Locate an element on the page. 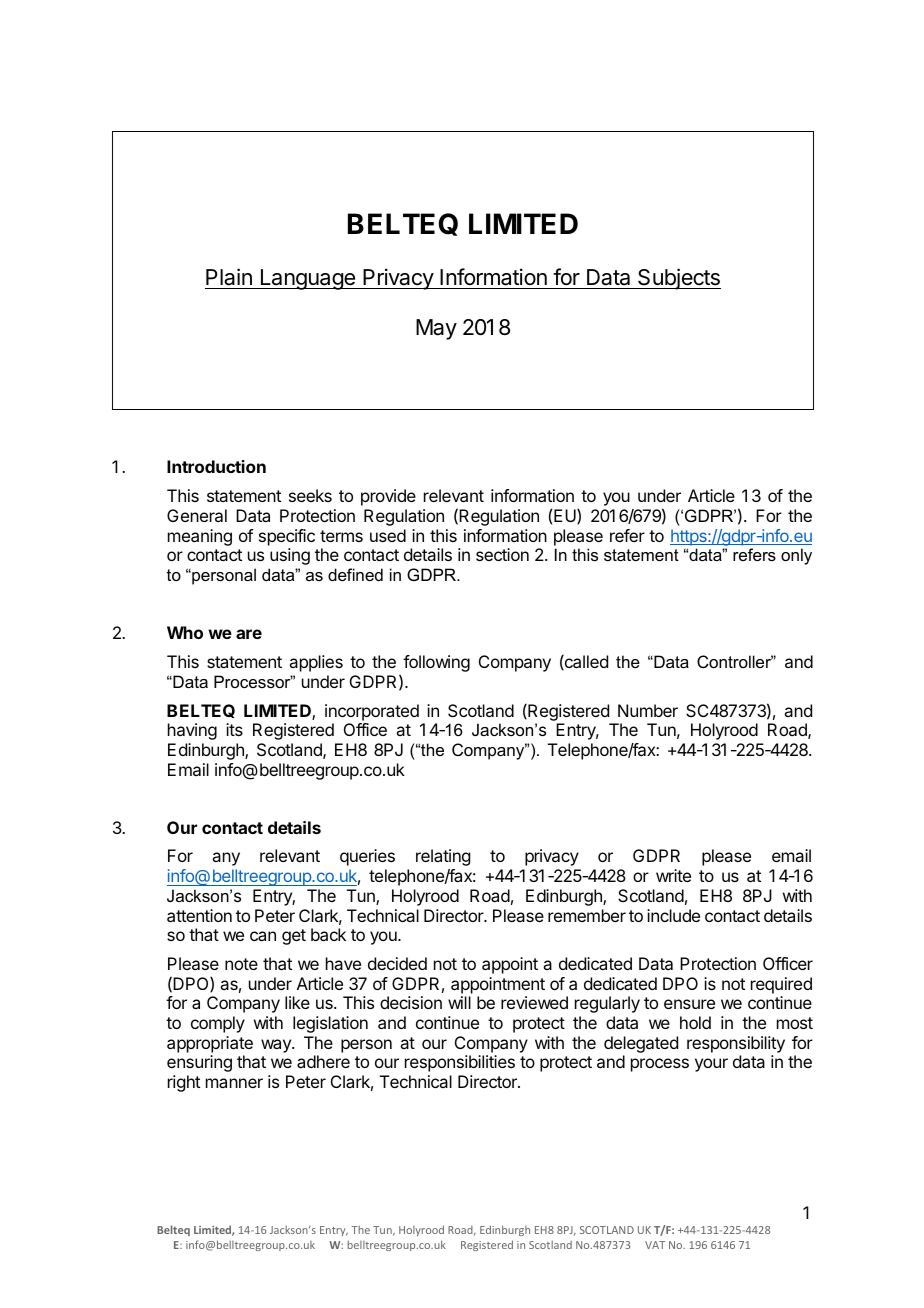  manner is located at coordinates (234, 1083).
